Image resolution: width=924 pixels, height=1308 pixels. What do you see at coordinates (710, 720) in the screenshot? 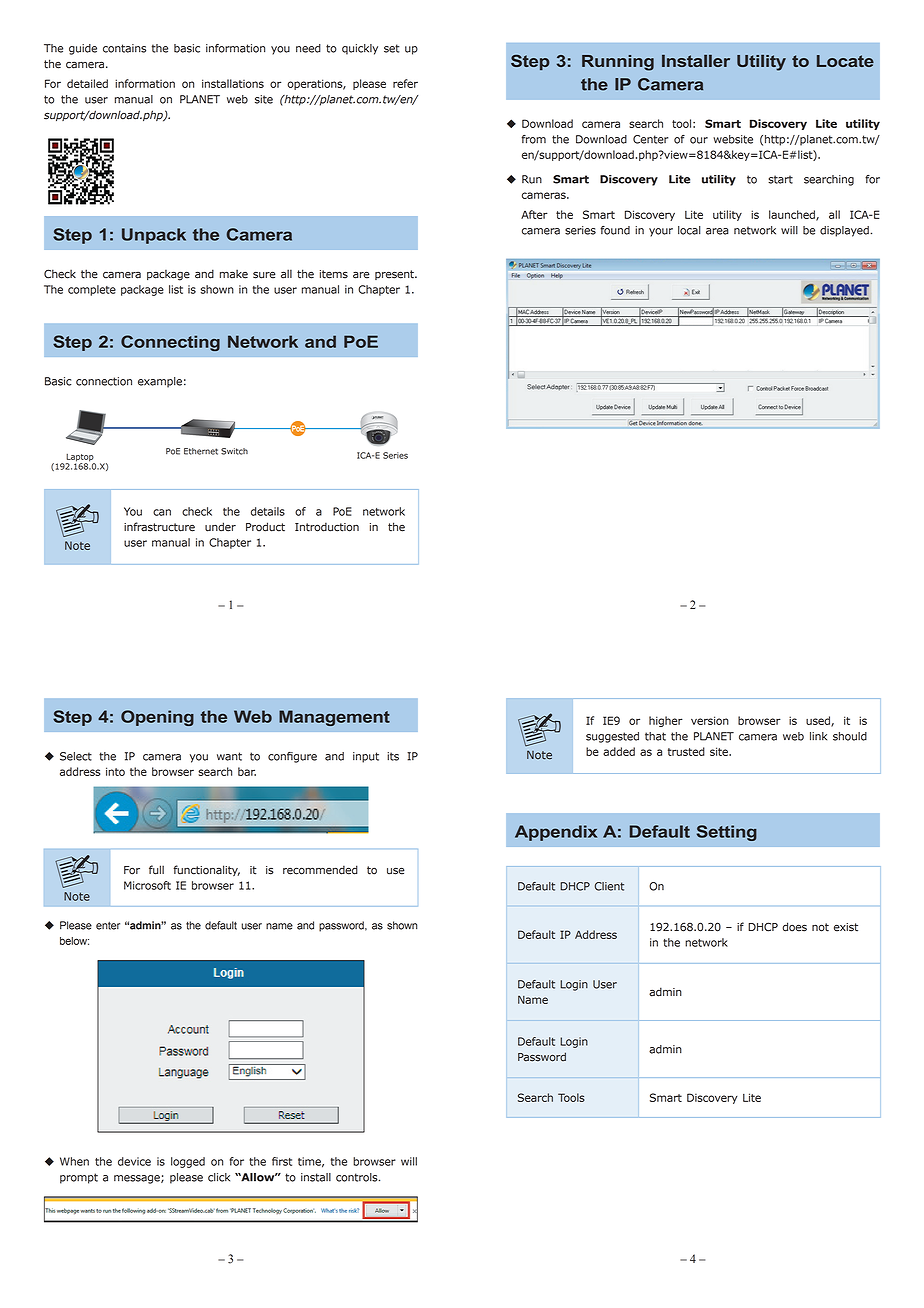
I see `version` at bounding box center [710, 720].
